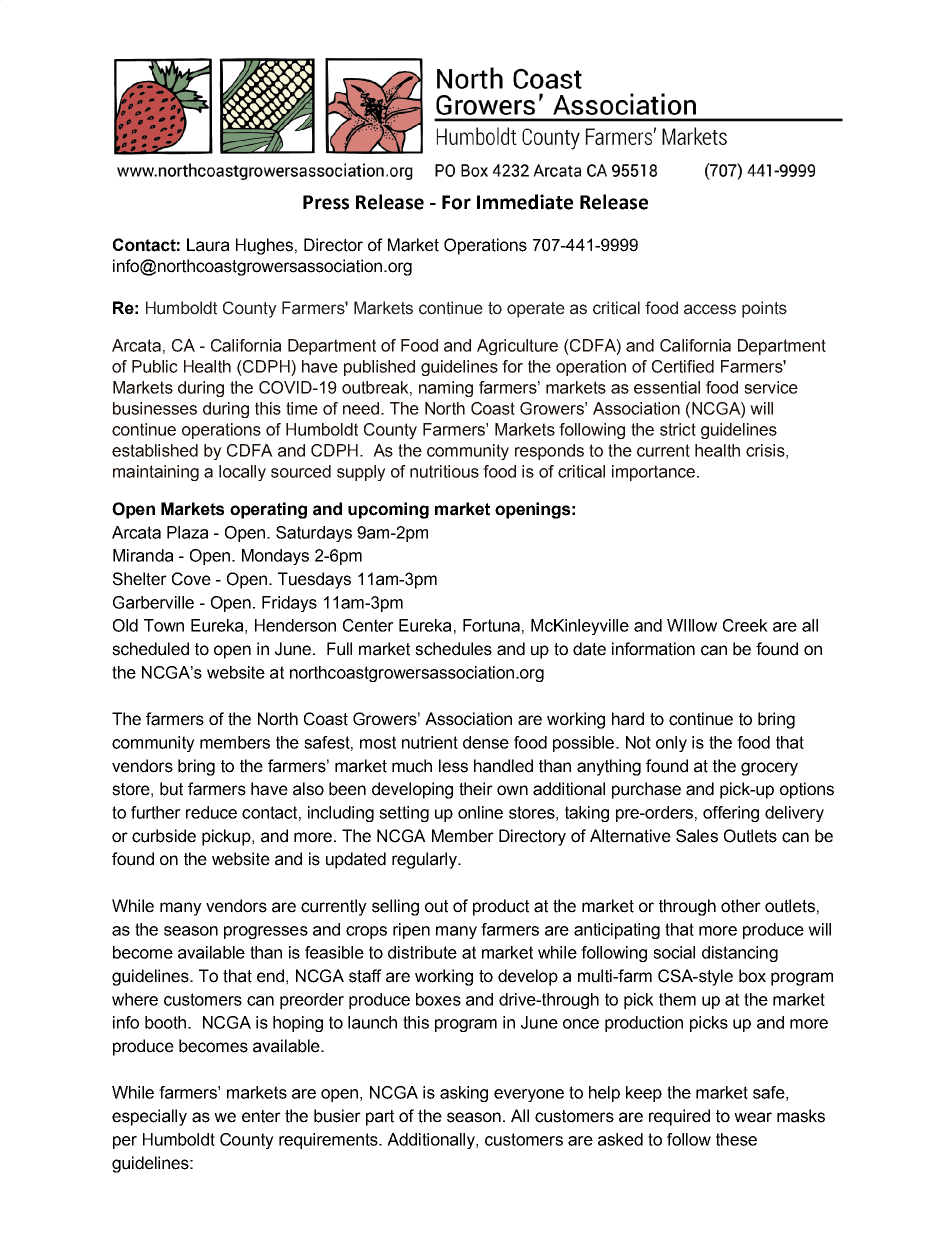 The height and width of the image is (1233, 952). What do you see at coordinates (753, 1117) in the image?
I see `wear` at bounding box center [753, 1117].
